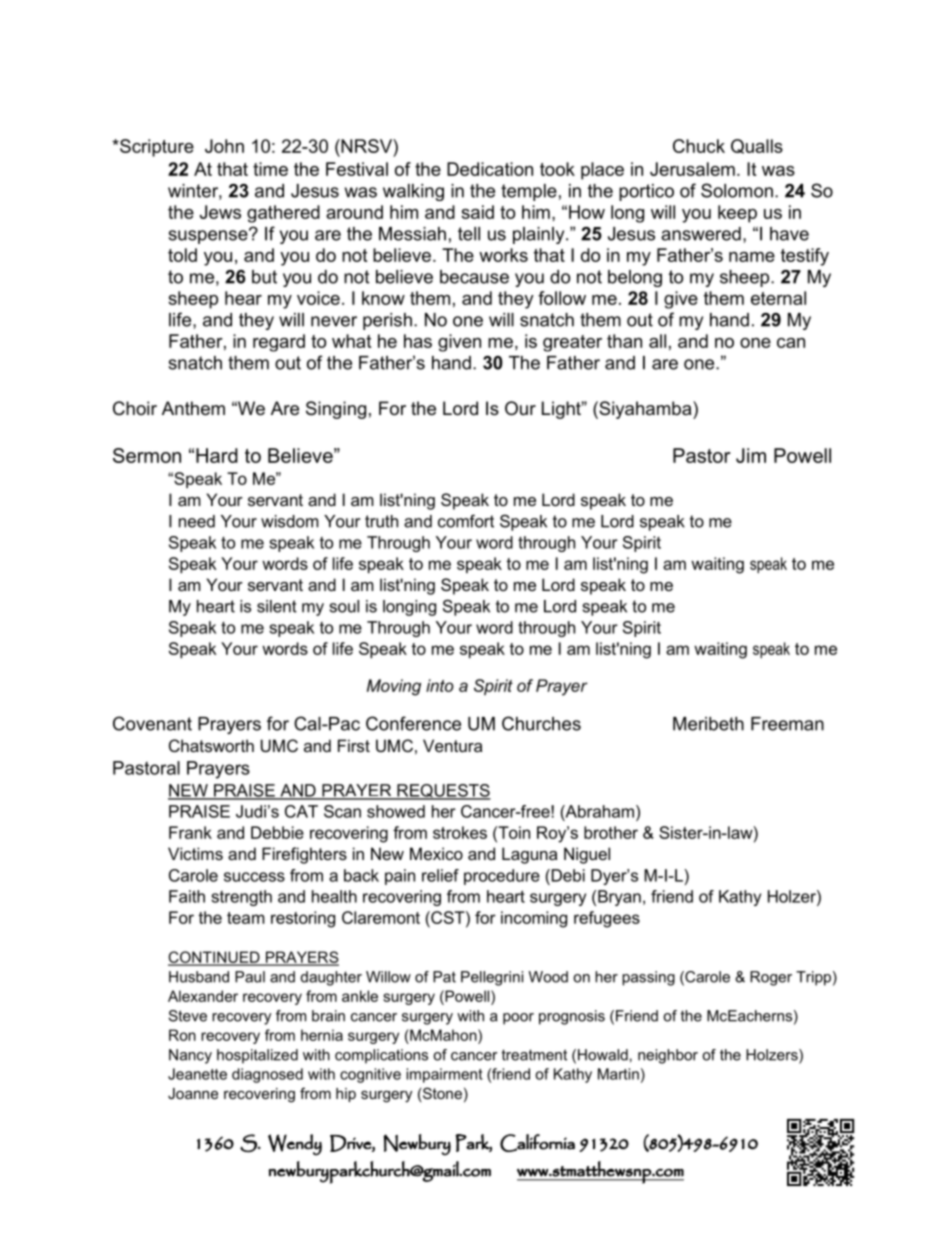  I want to click on brother, so click(611, 832).
